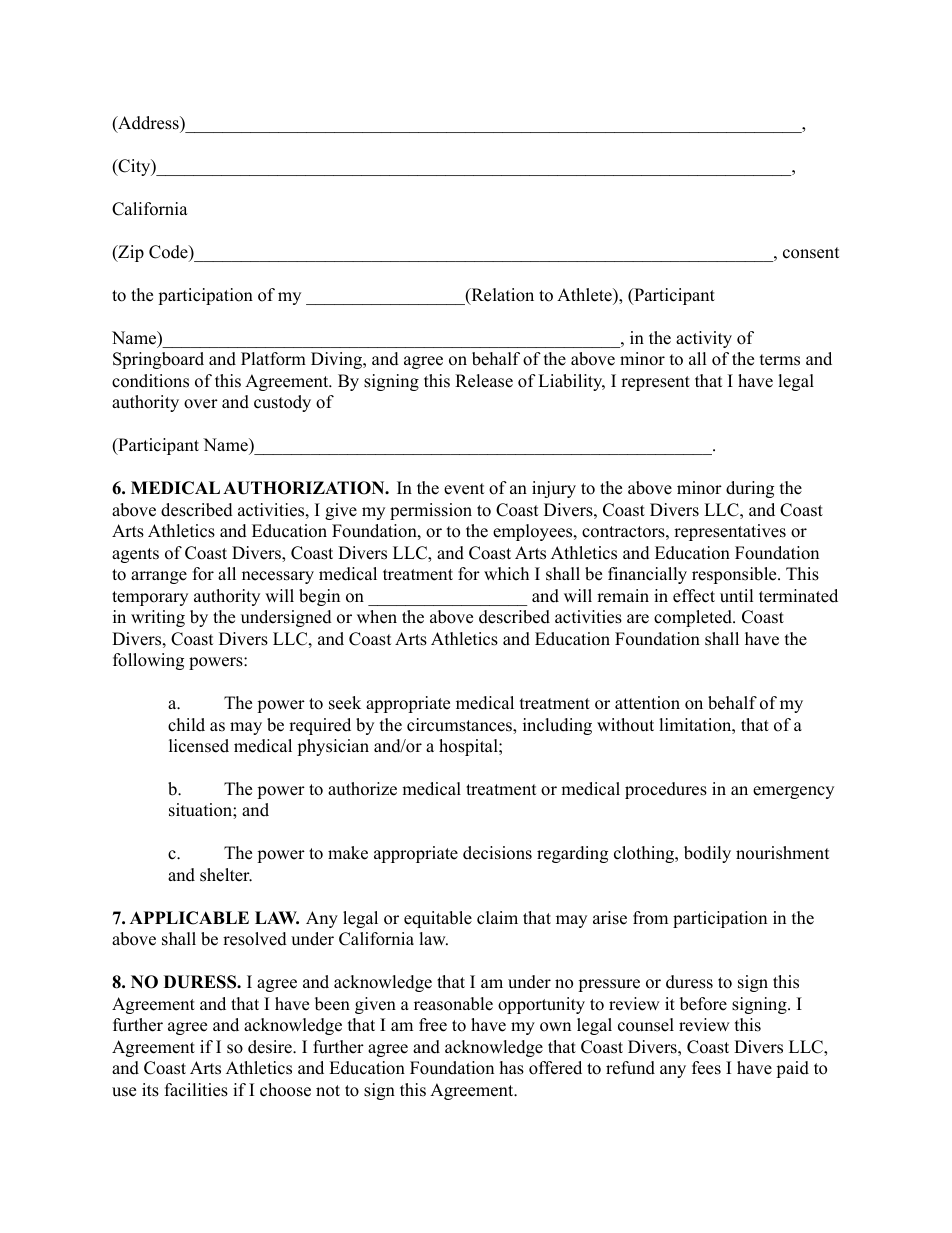  I want to click on during, so click(750, 489).
